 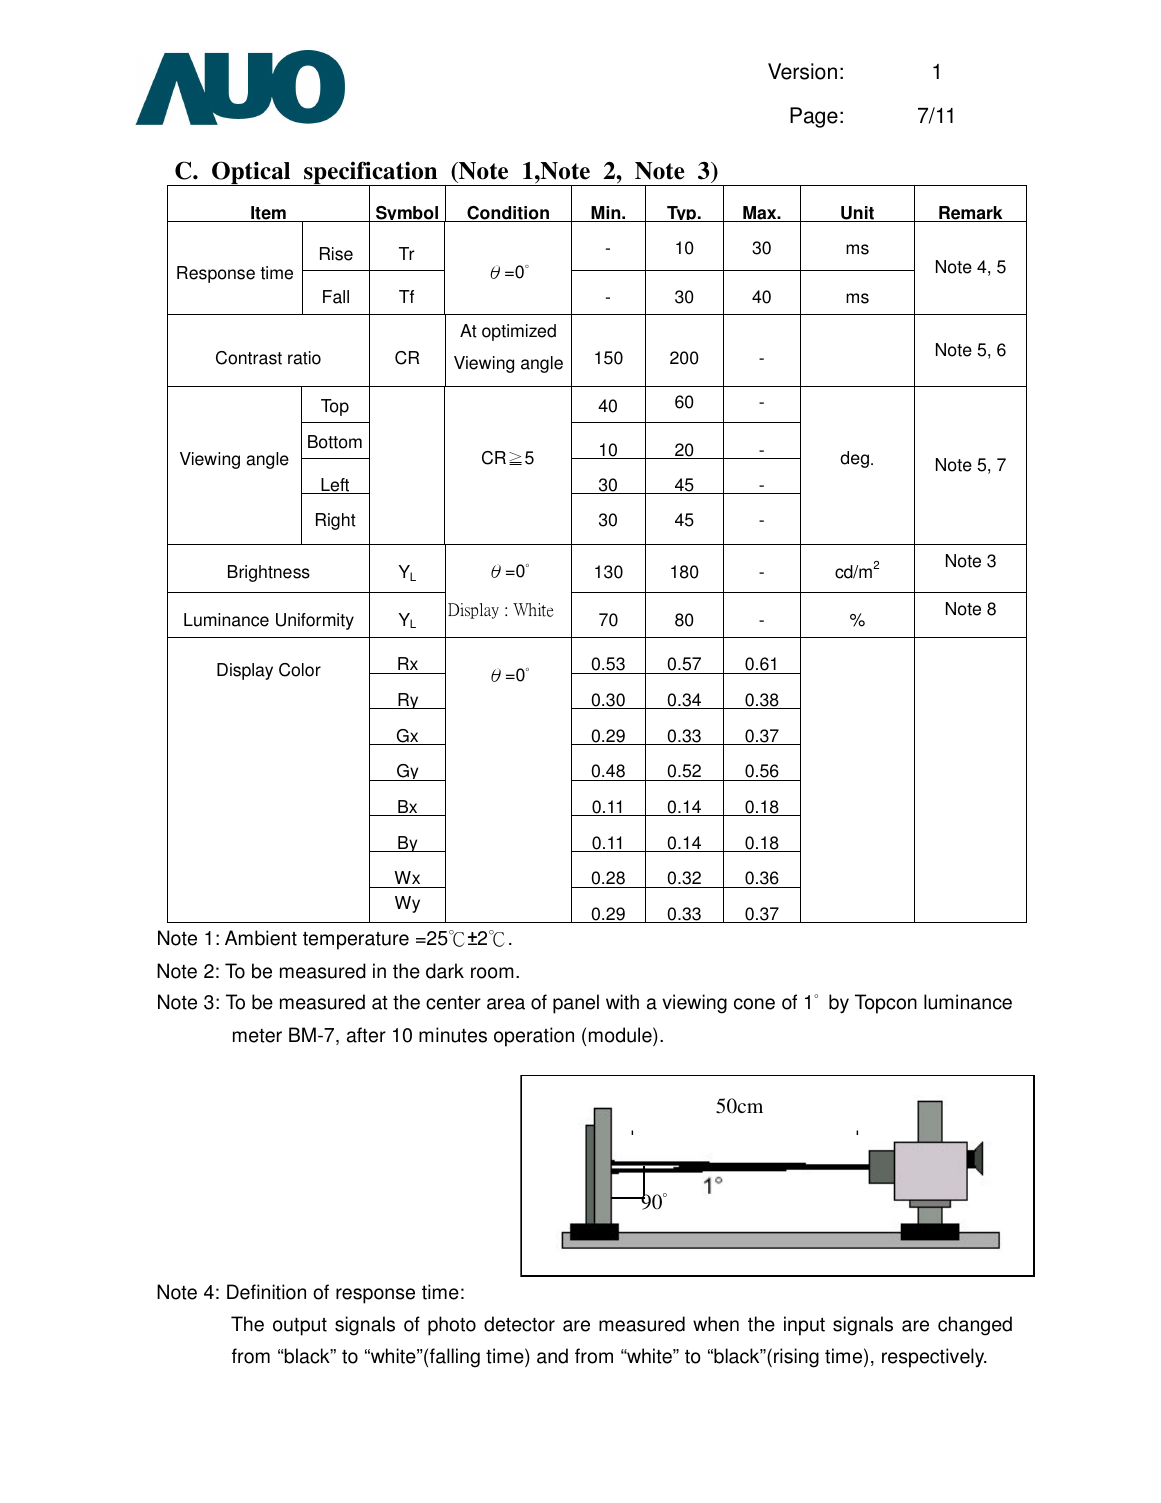 What do you see at coordinates (519, 332) in the screenshot?
I see `optimized` at bounding box center [519, 332].
